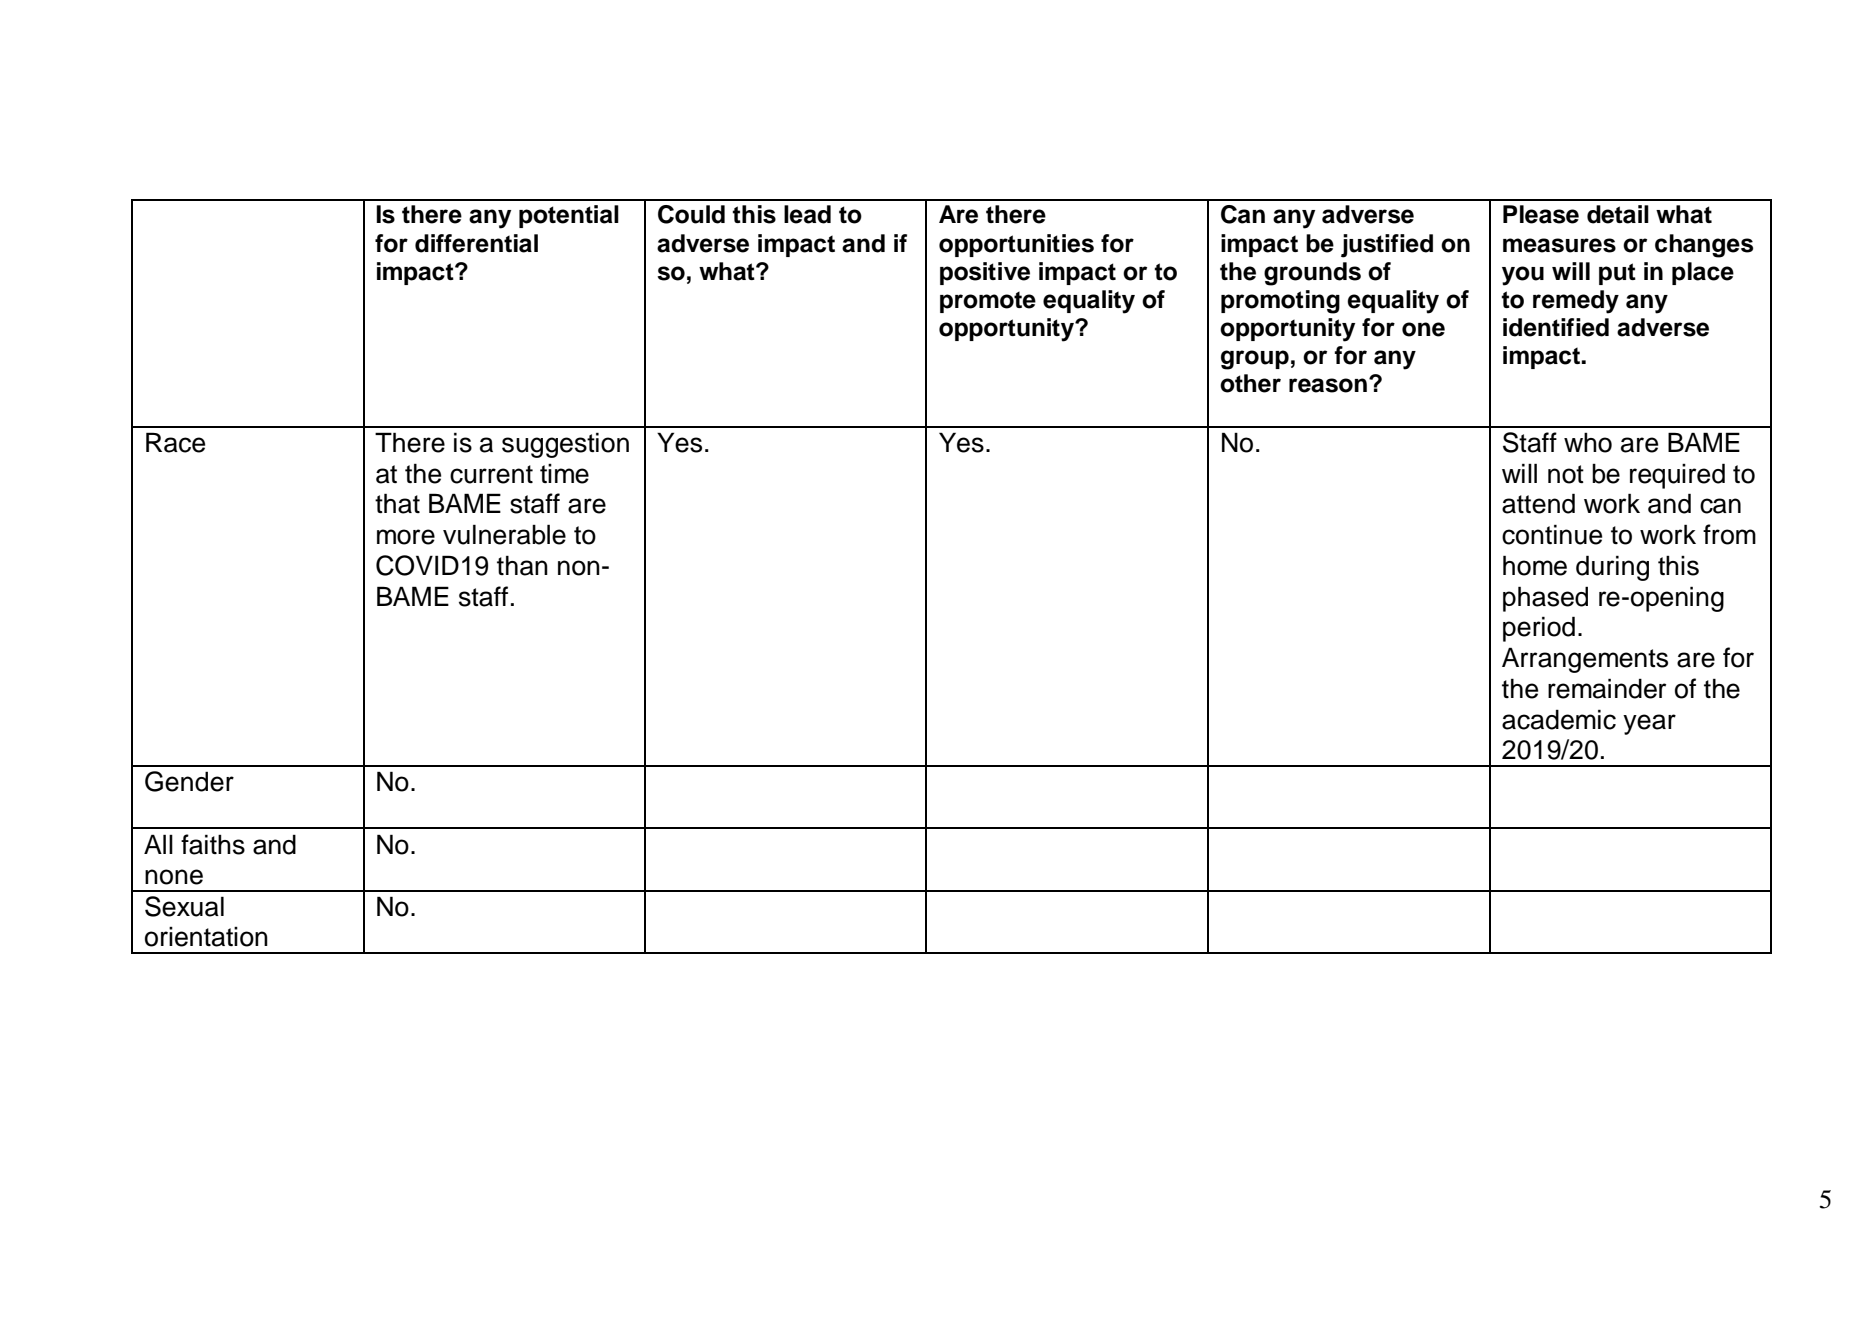 Image resolution: width=1872 pixels, height=1324 pixels. I want to click on opportunities, so click(1016, 245).
